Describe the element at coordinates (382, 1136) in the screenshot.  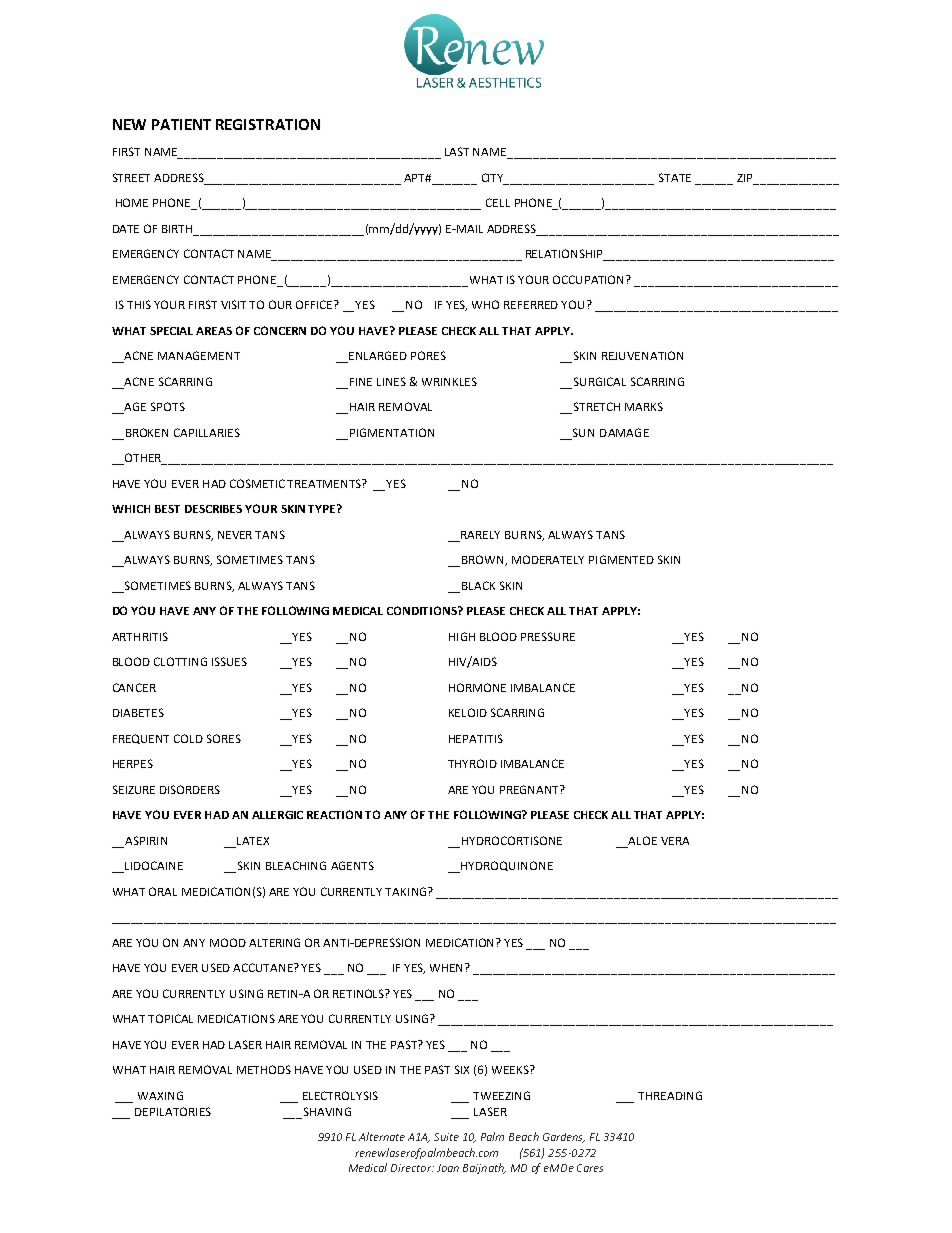
I see `Alternate` at that location.
